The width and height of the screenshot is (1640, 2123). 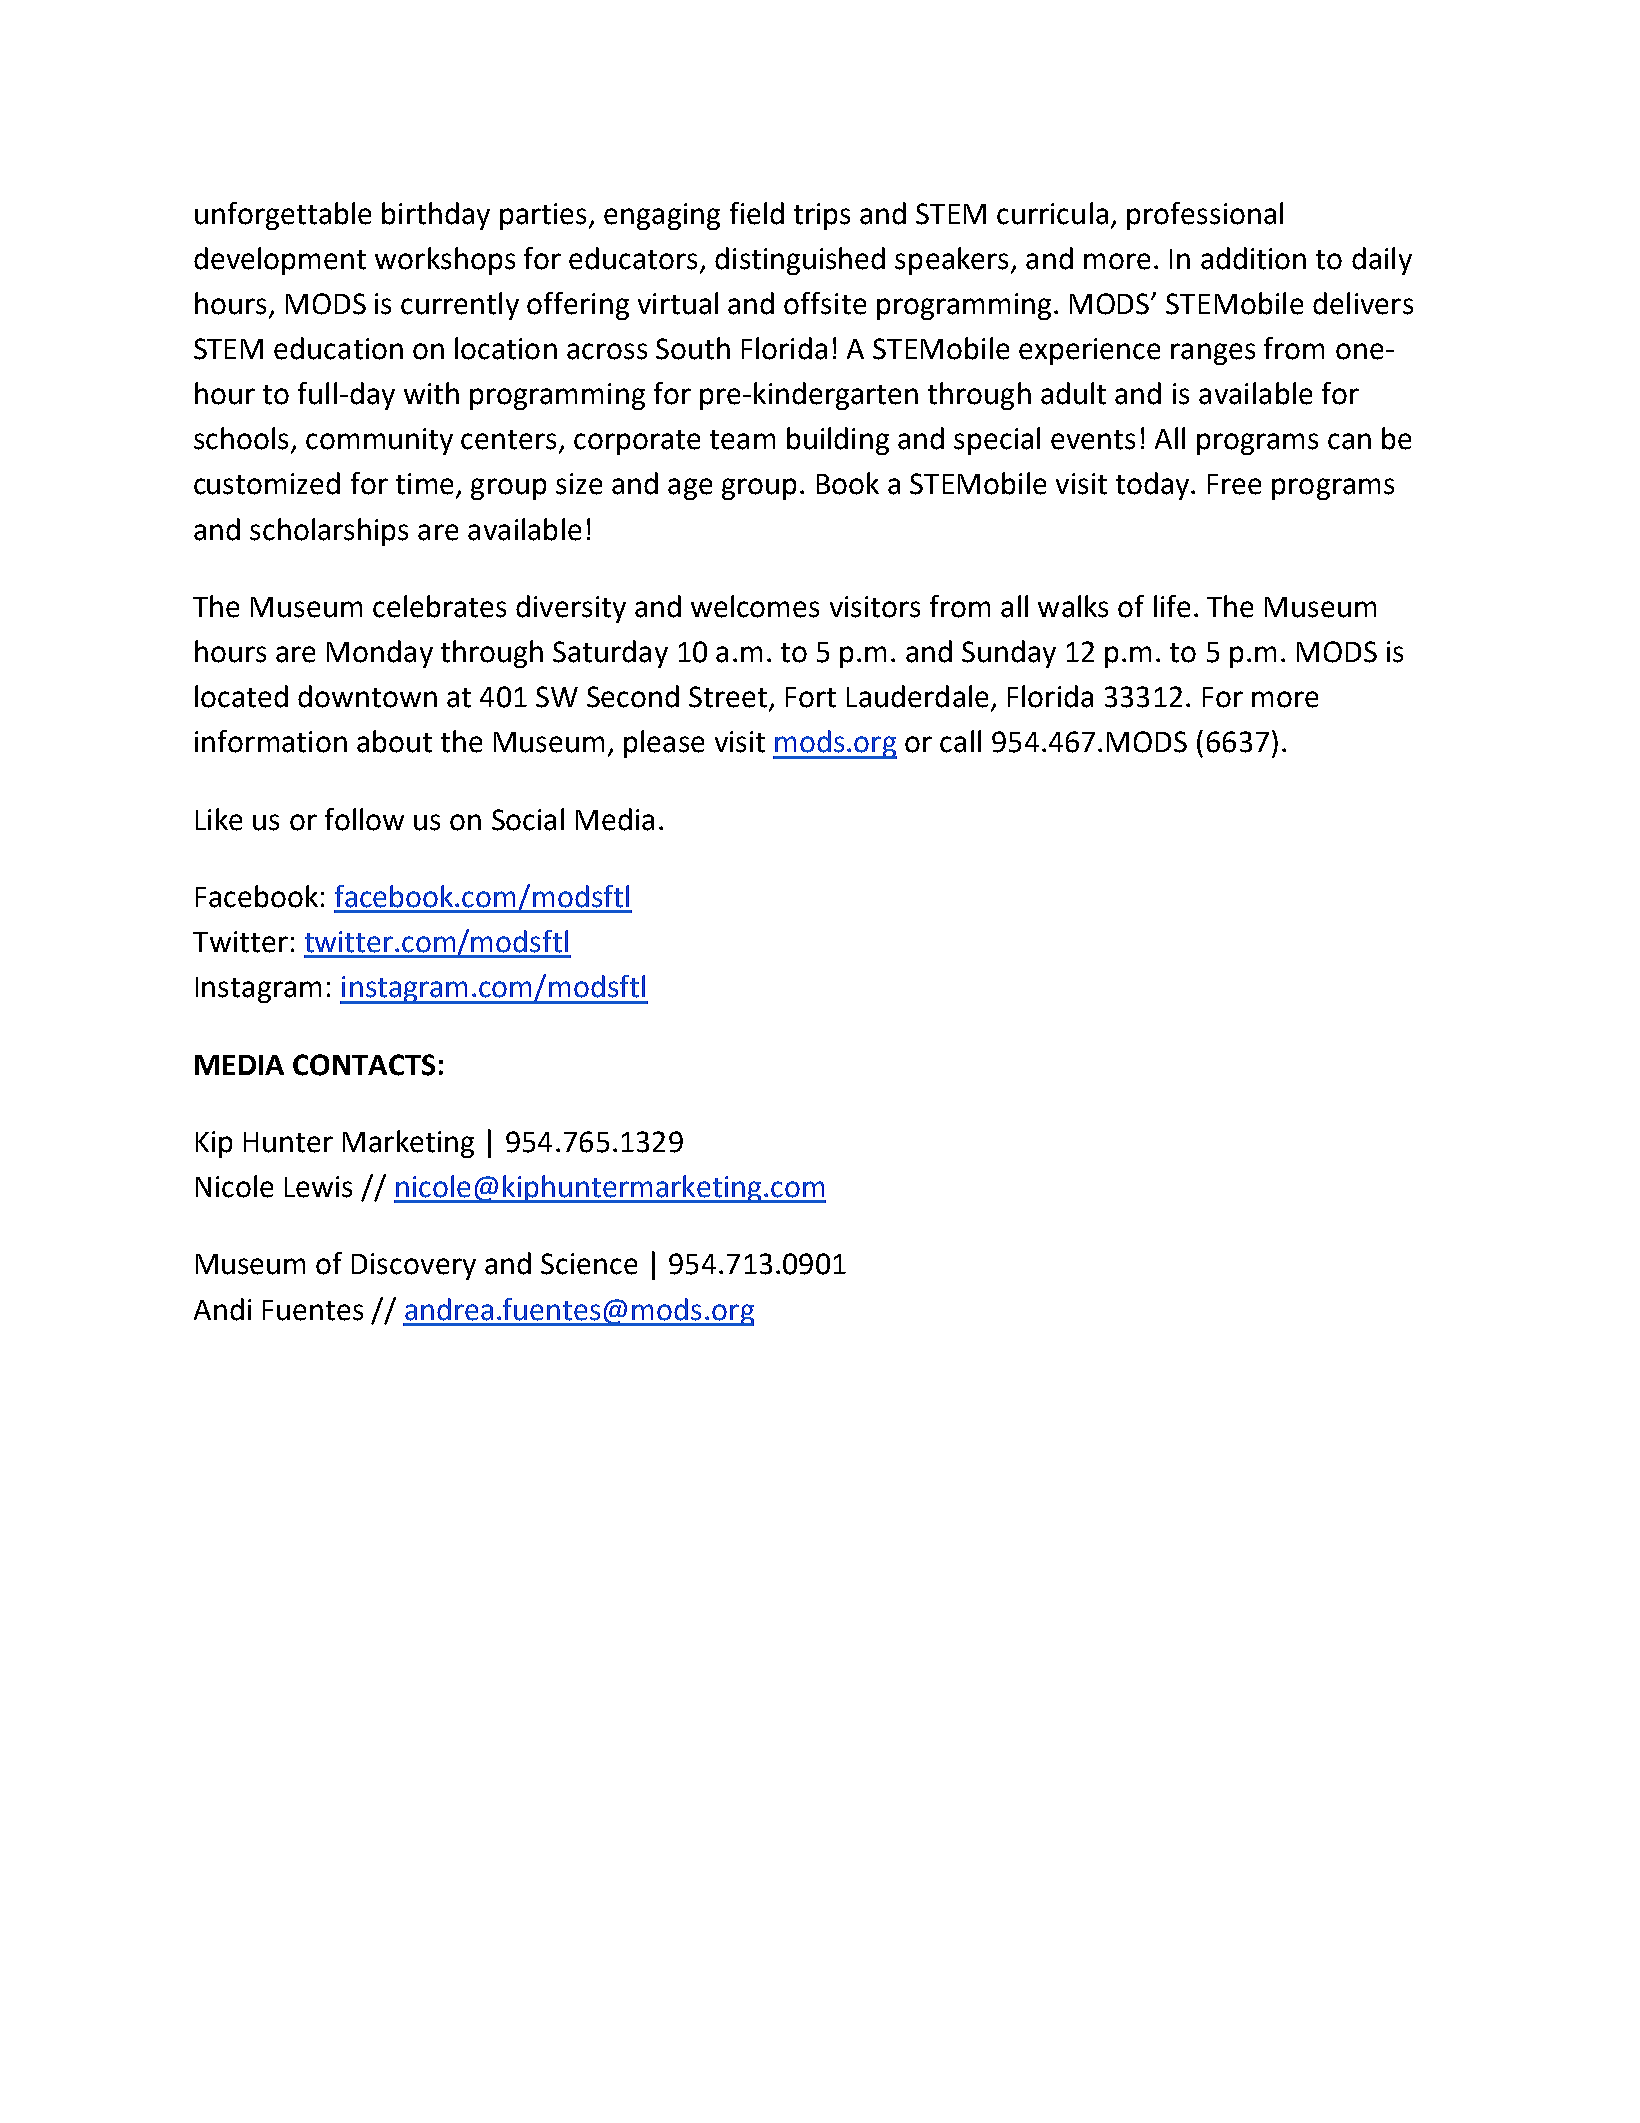 I want to click on about, so click(x=394, y=741).
